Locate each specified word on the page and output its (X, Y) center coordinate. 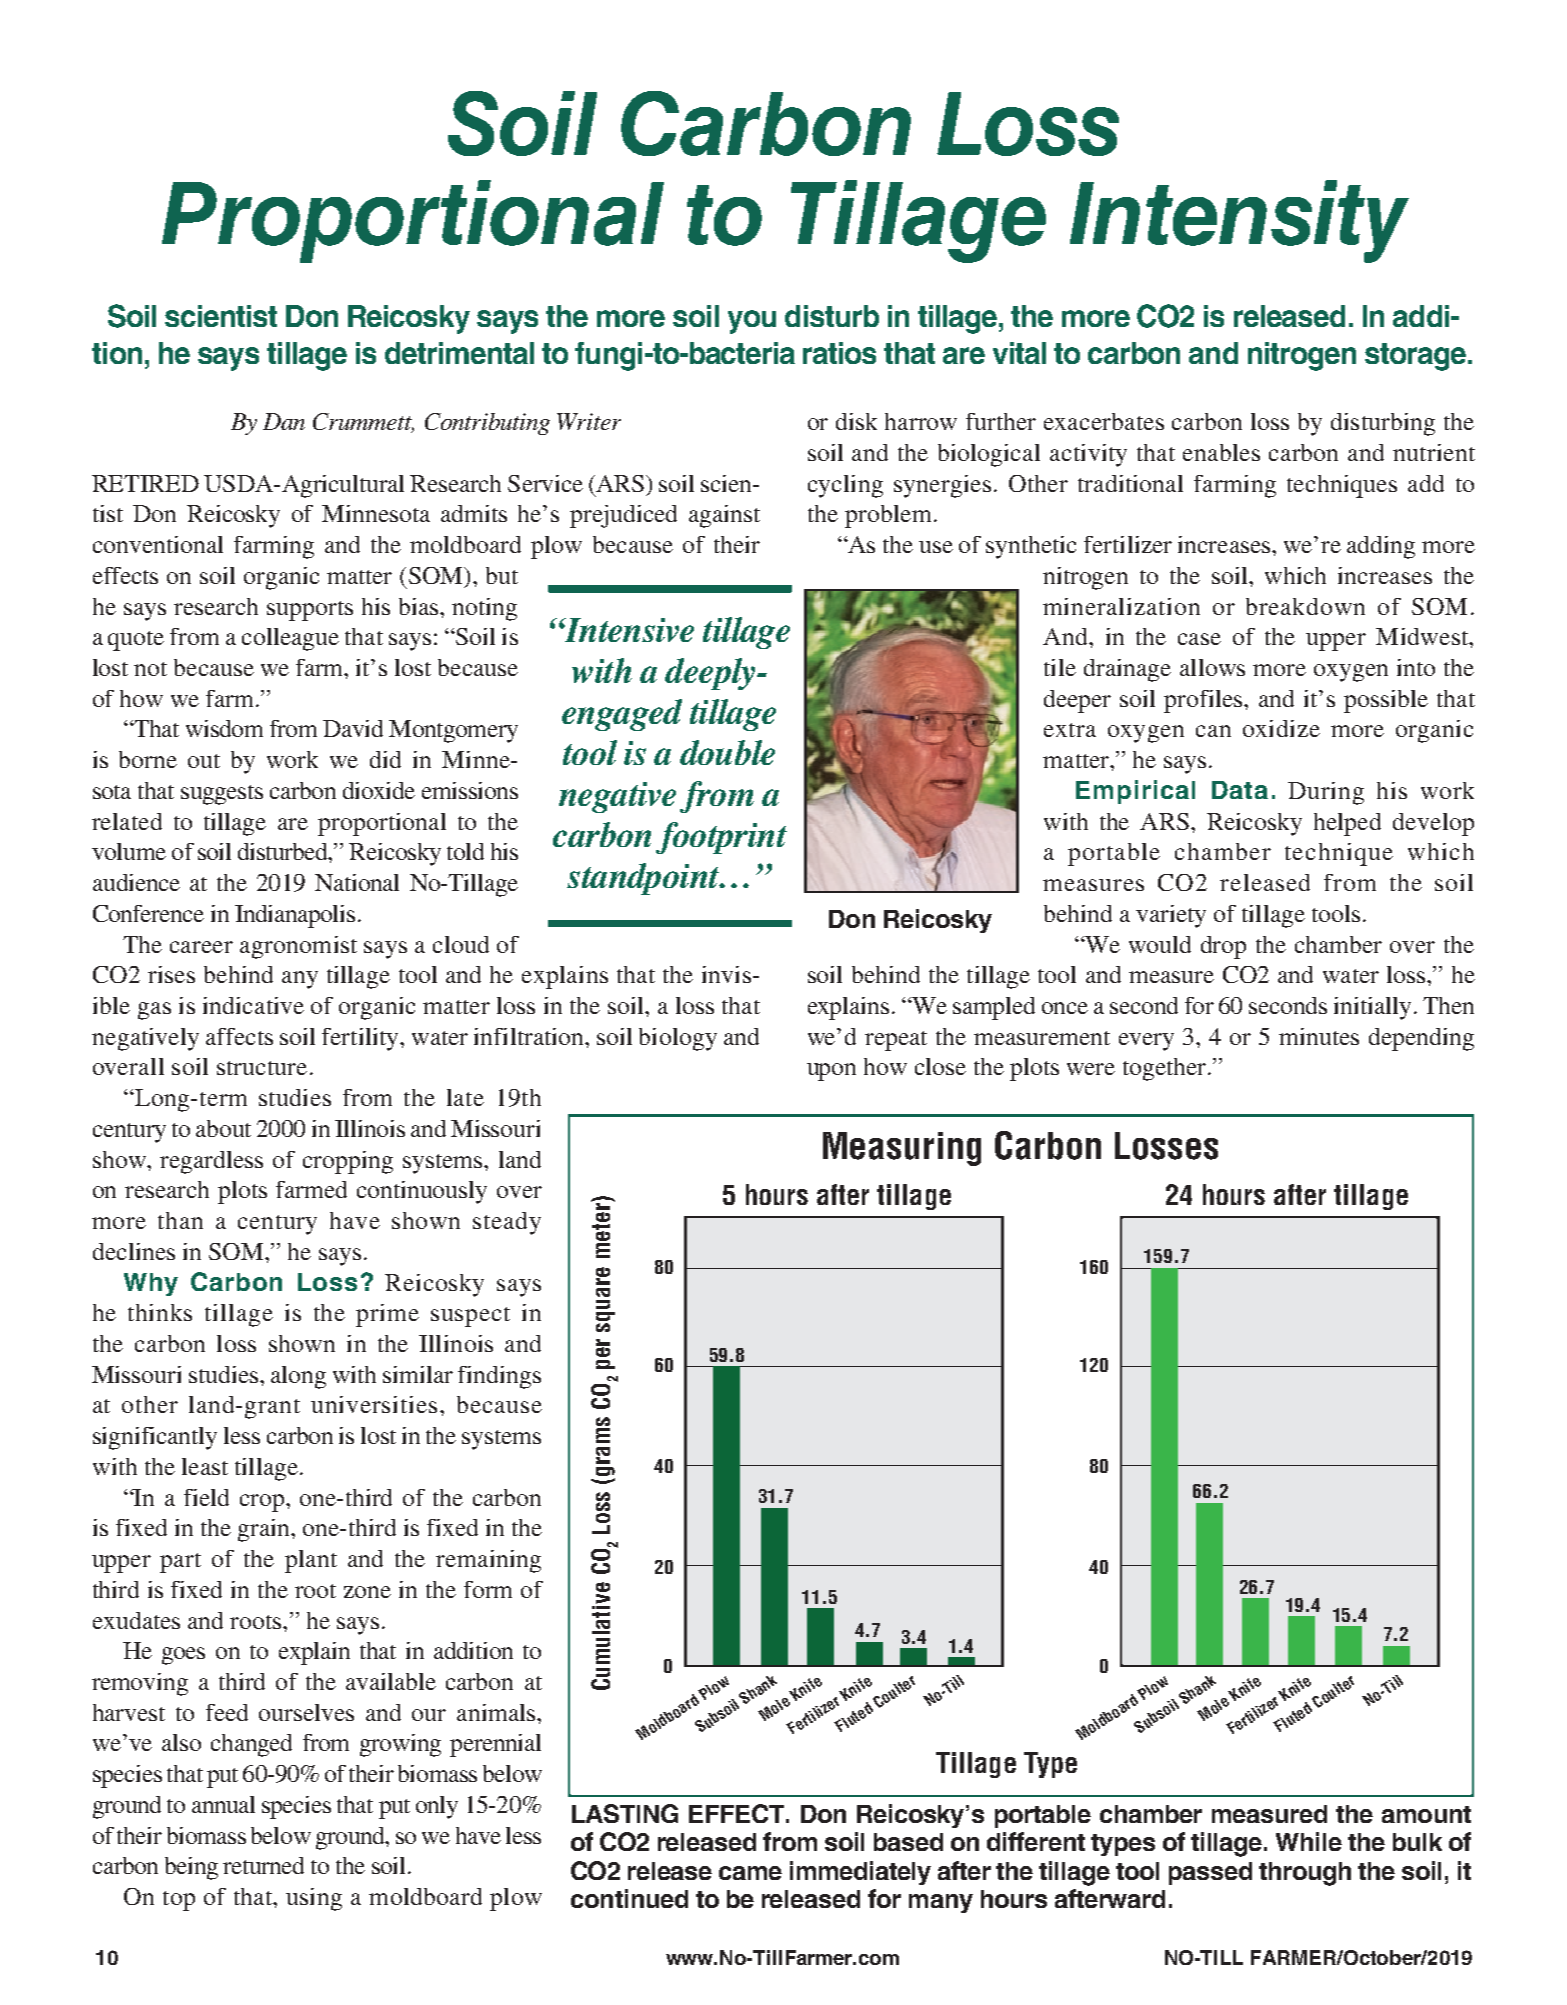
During (1326, 793)
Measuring (902, 1149)
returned (263, 1865)
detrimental (459, 353)
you (752, 322)
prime (387, 1315)
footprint (721, 838)
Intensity (1239, 221)
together (1164, 1069)
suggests (222, 795)
